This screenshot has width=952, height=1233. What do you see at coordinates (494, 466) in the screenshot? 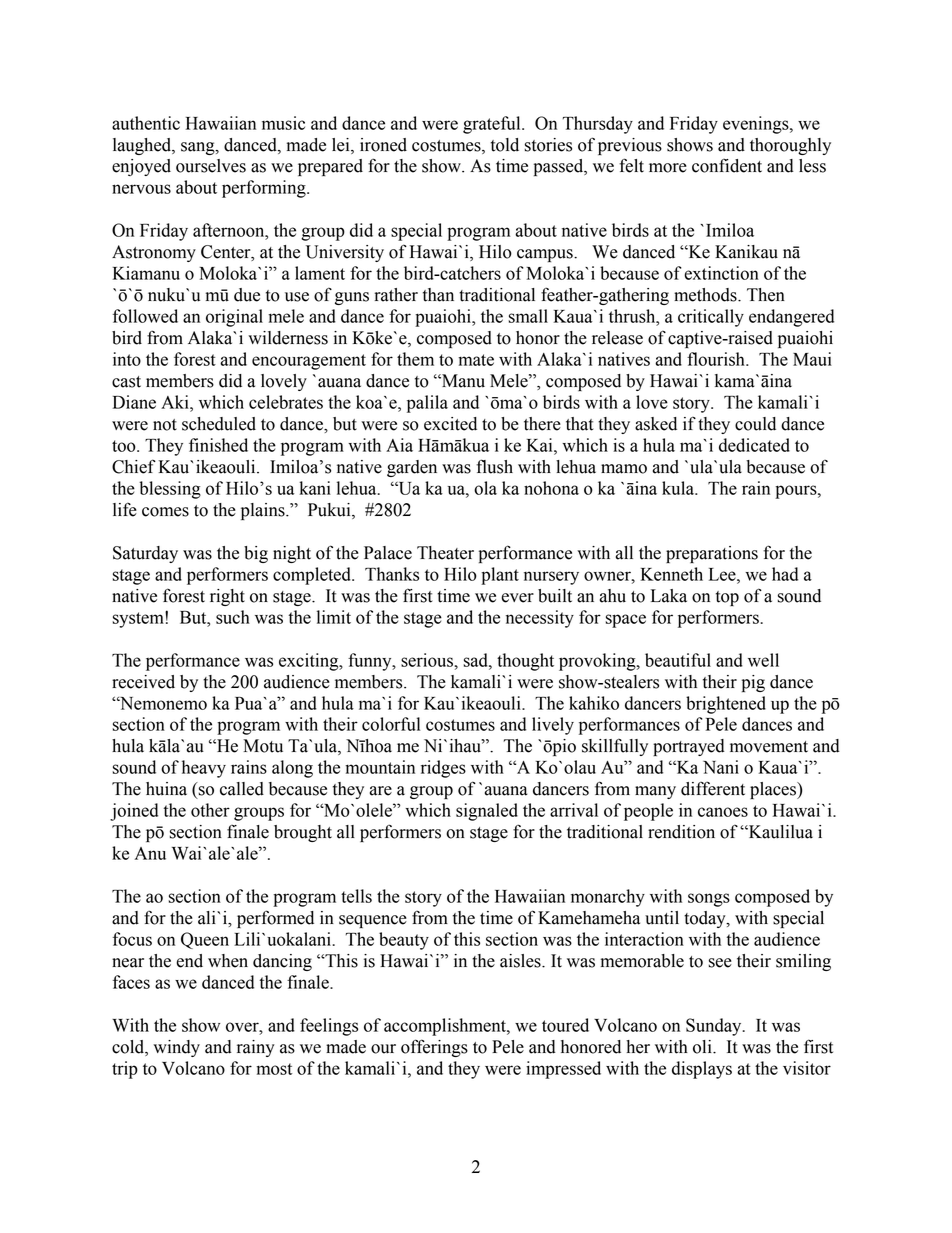
I see `flush` at bounding box center [494, 466].
